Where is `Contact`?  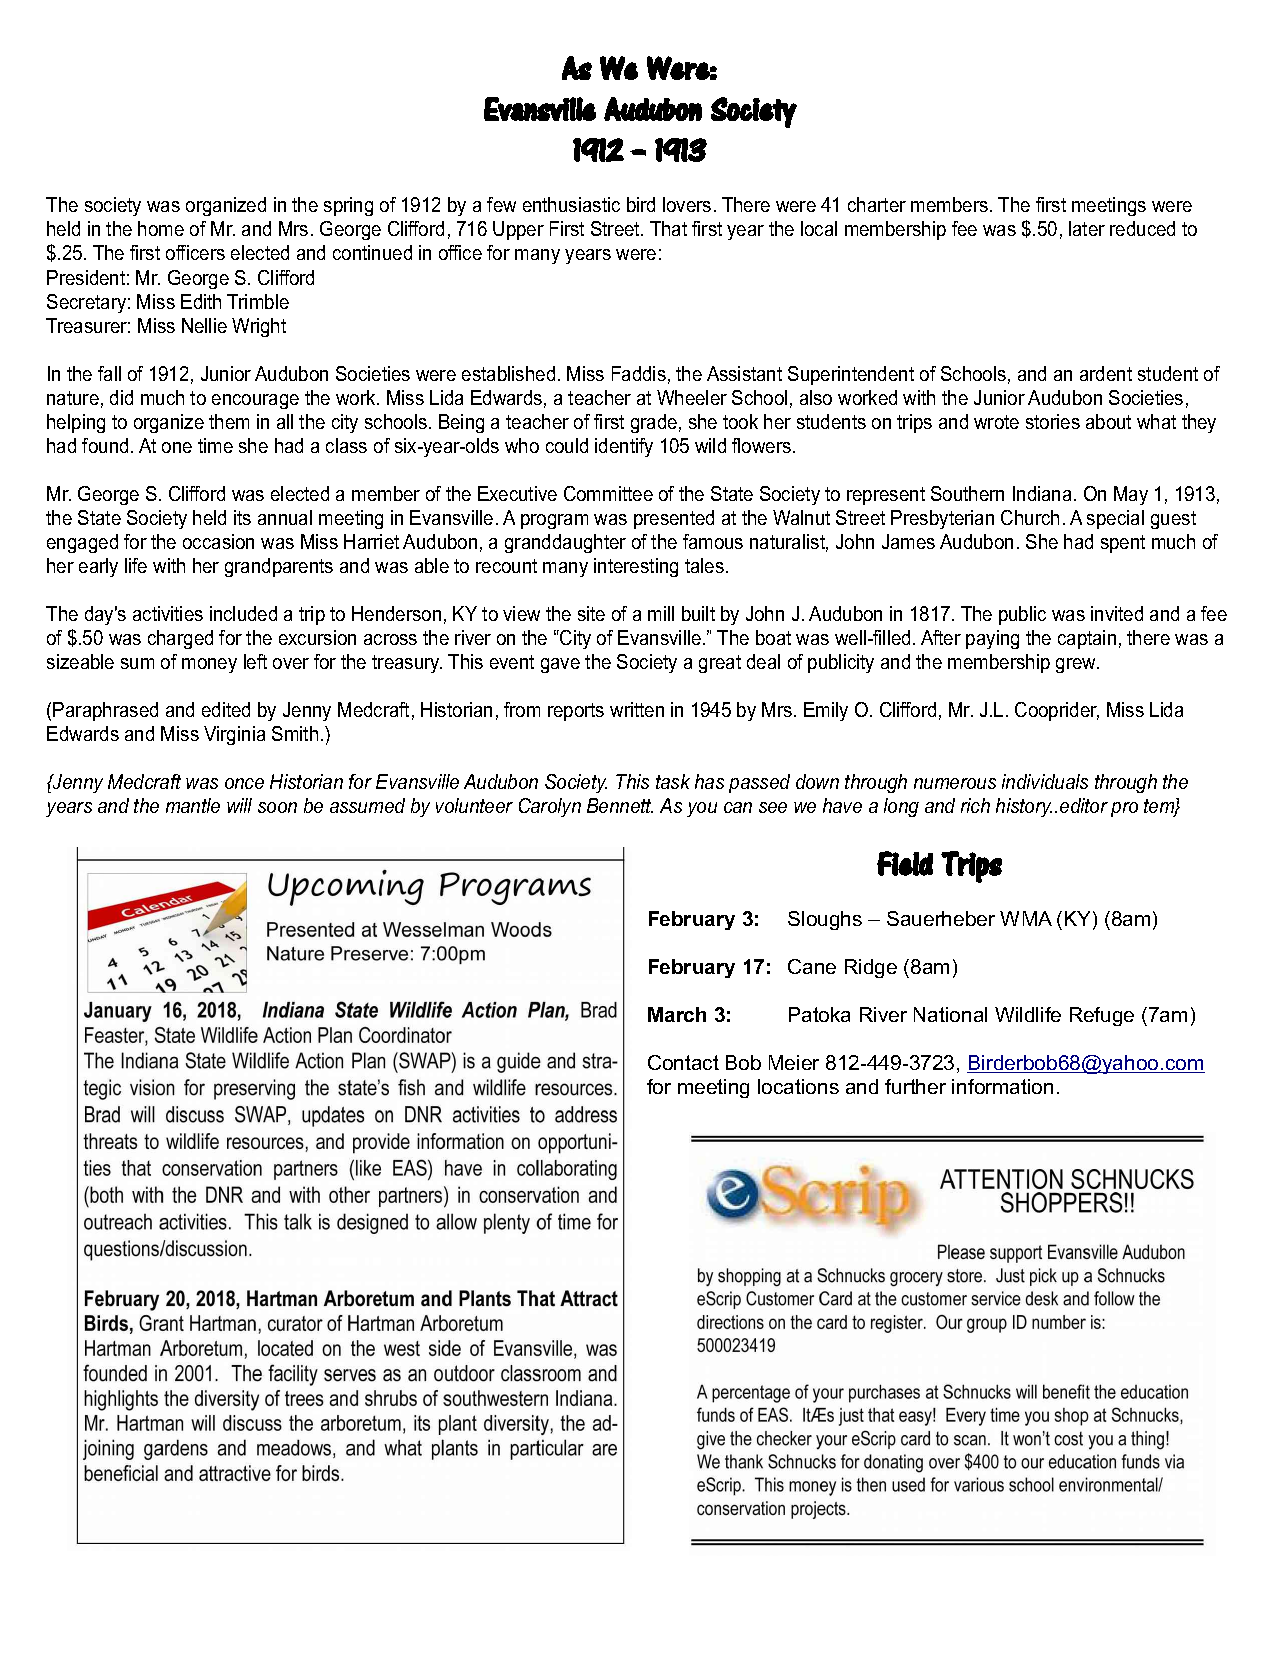
Contact is located at coordinates (683, 1062).
